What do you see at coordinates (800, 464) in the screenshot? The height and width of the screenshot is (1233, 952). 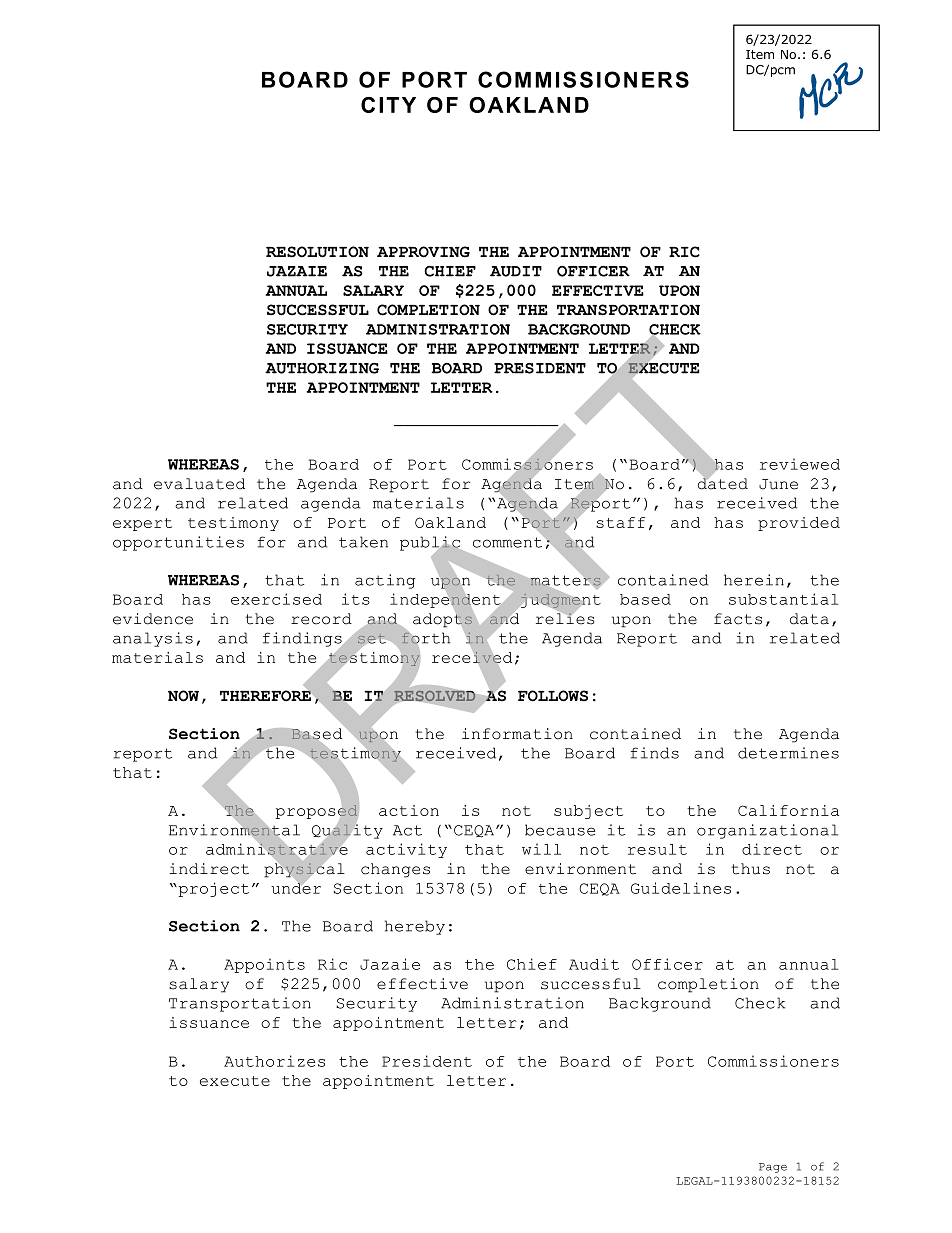 I see `reviewed` at bounding box center [800, 464].
